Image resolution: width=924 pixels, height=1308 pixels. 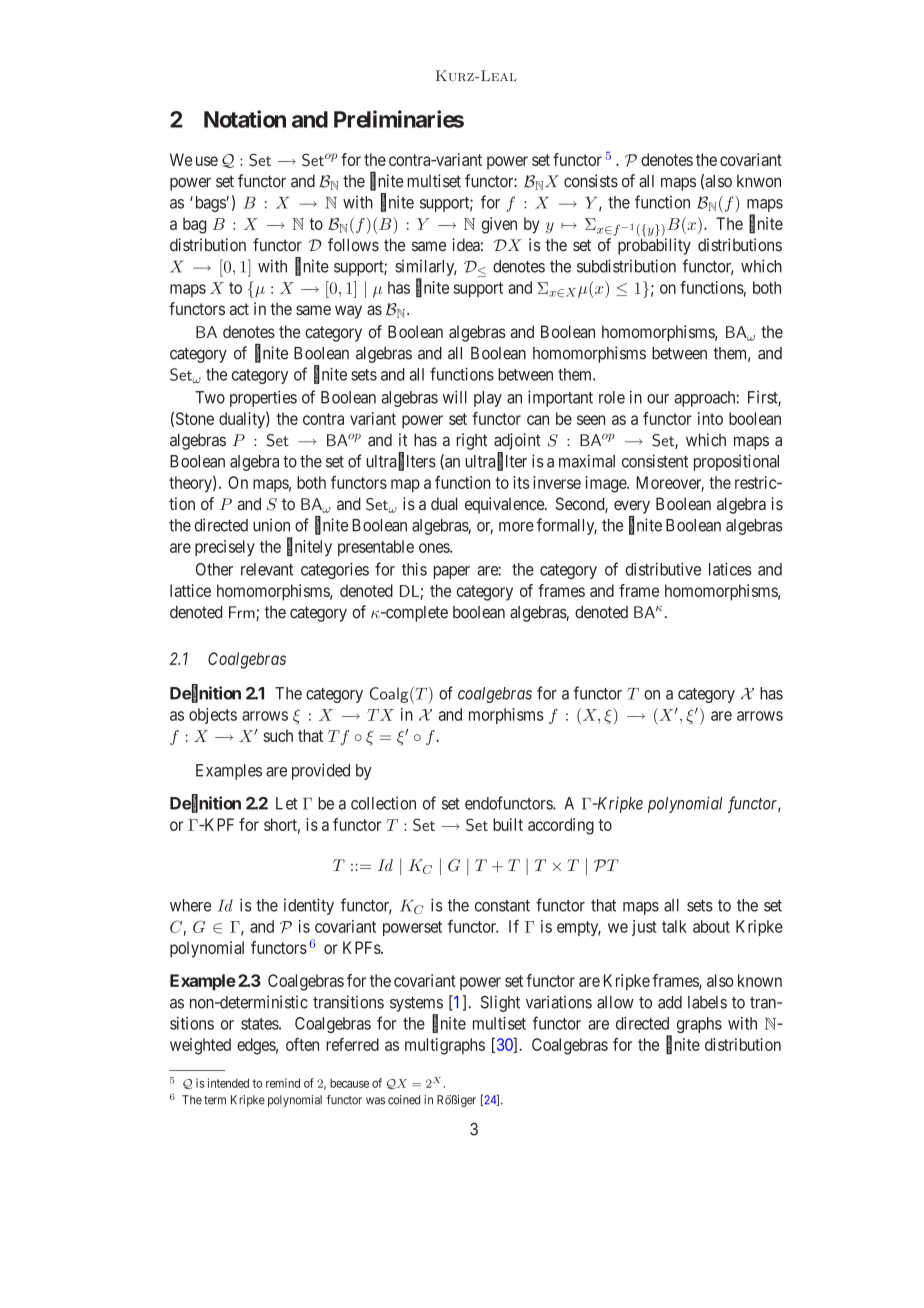 What do you see at coordinates (404, 1100) in the screenshot?
I see `coined` at bounding box center [404, 1100].
